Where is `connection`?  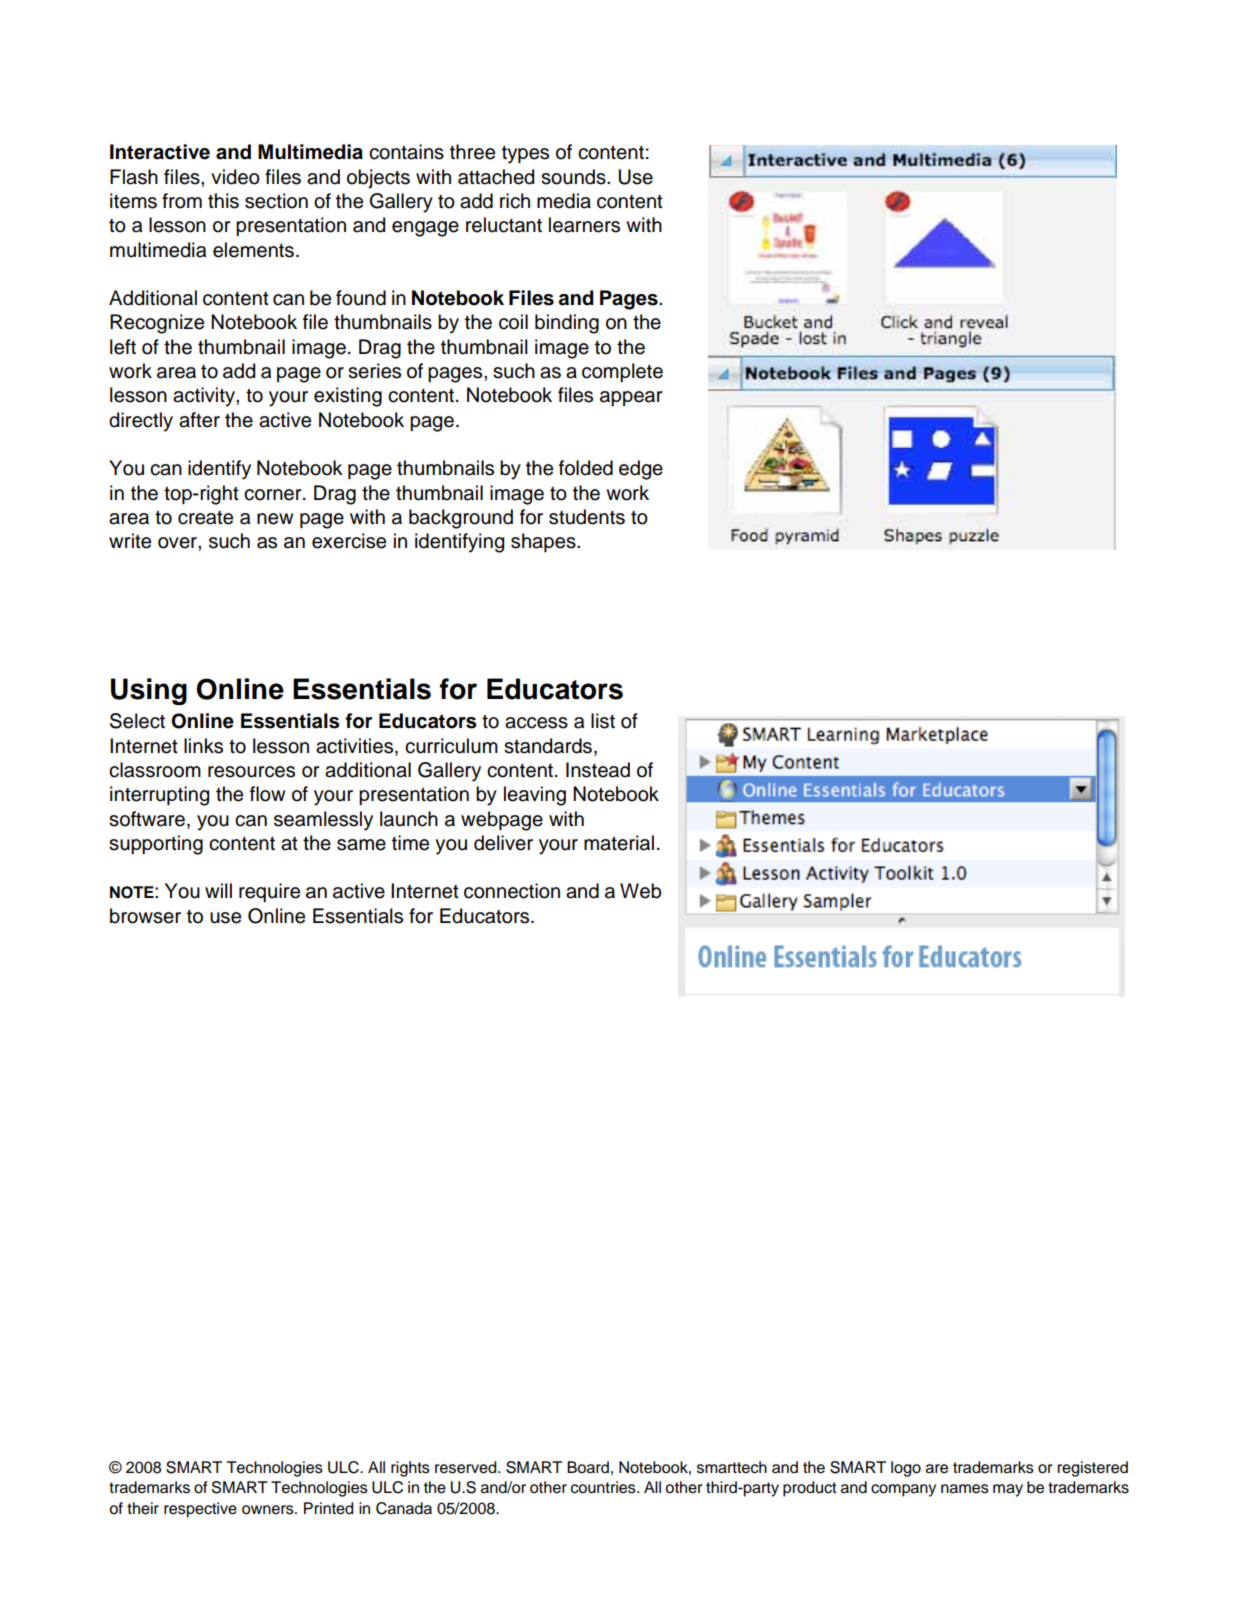 connection is located at coordinates (512, 891).
